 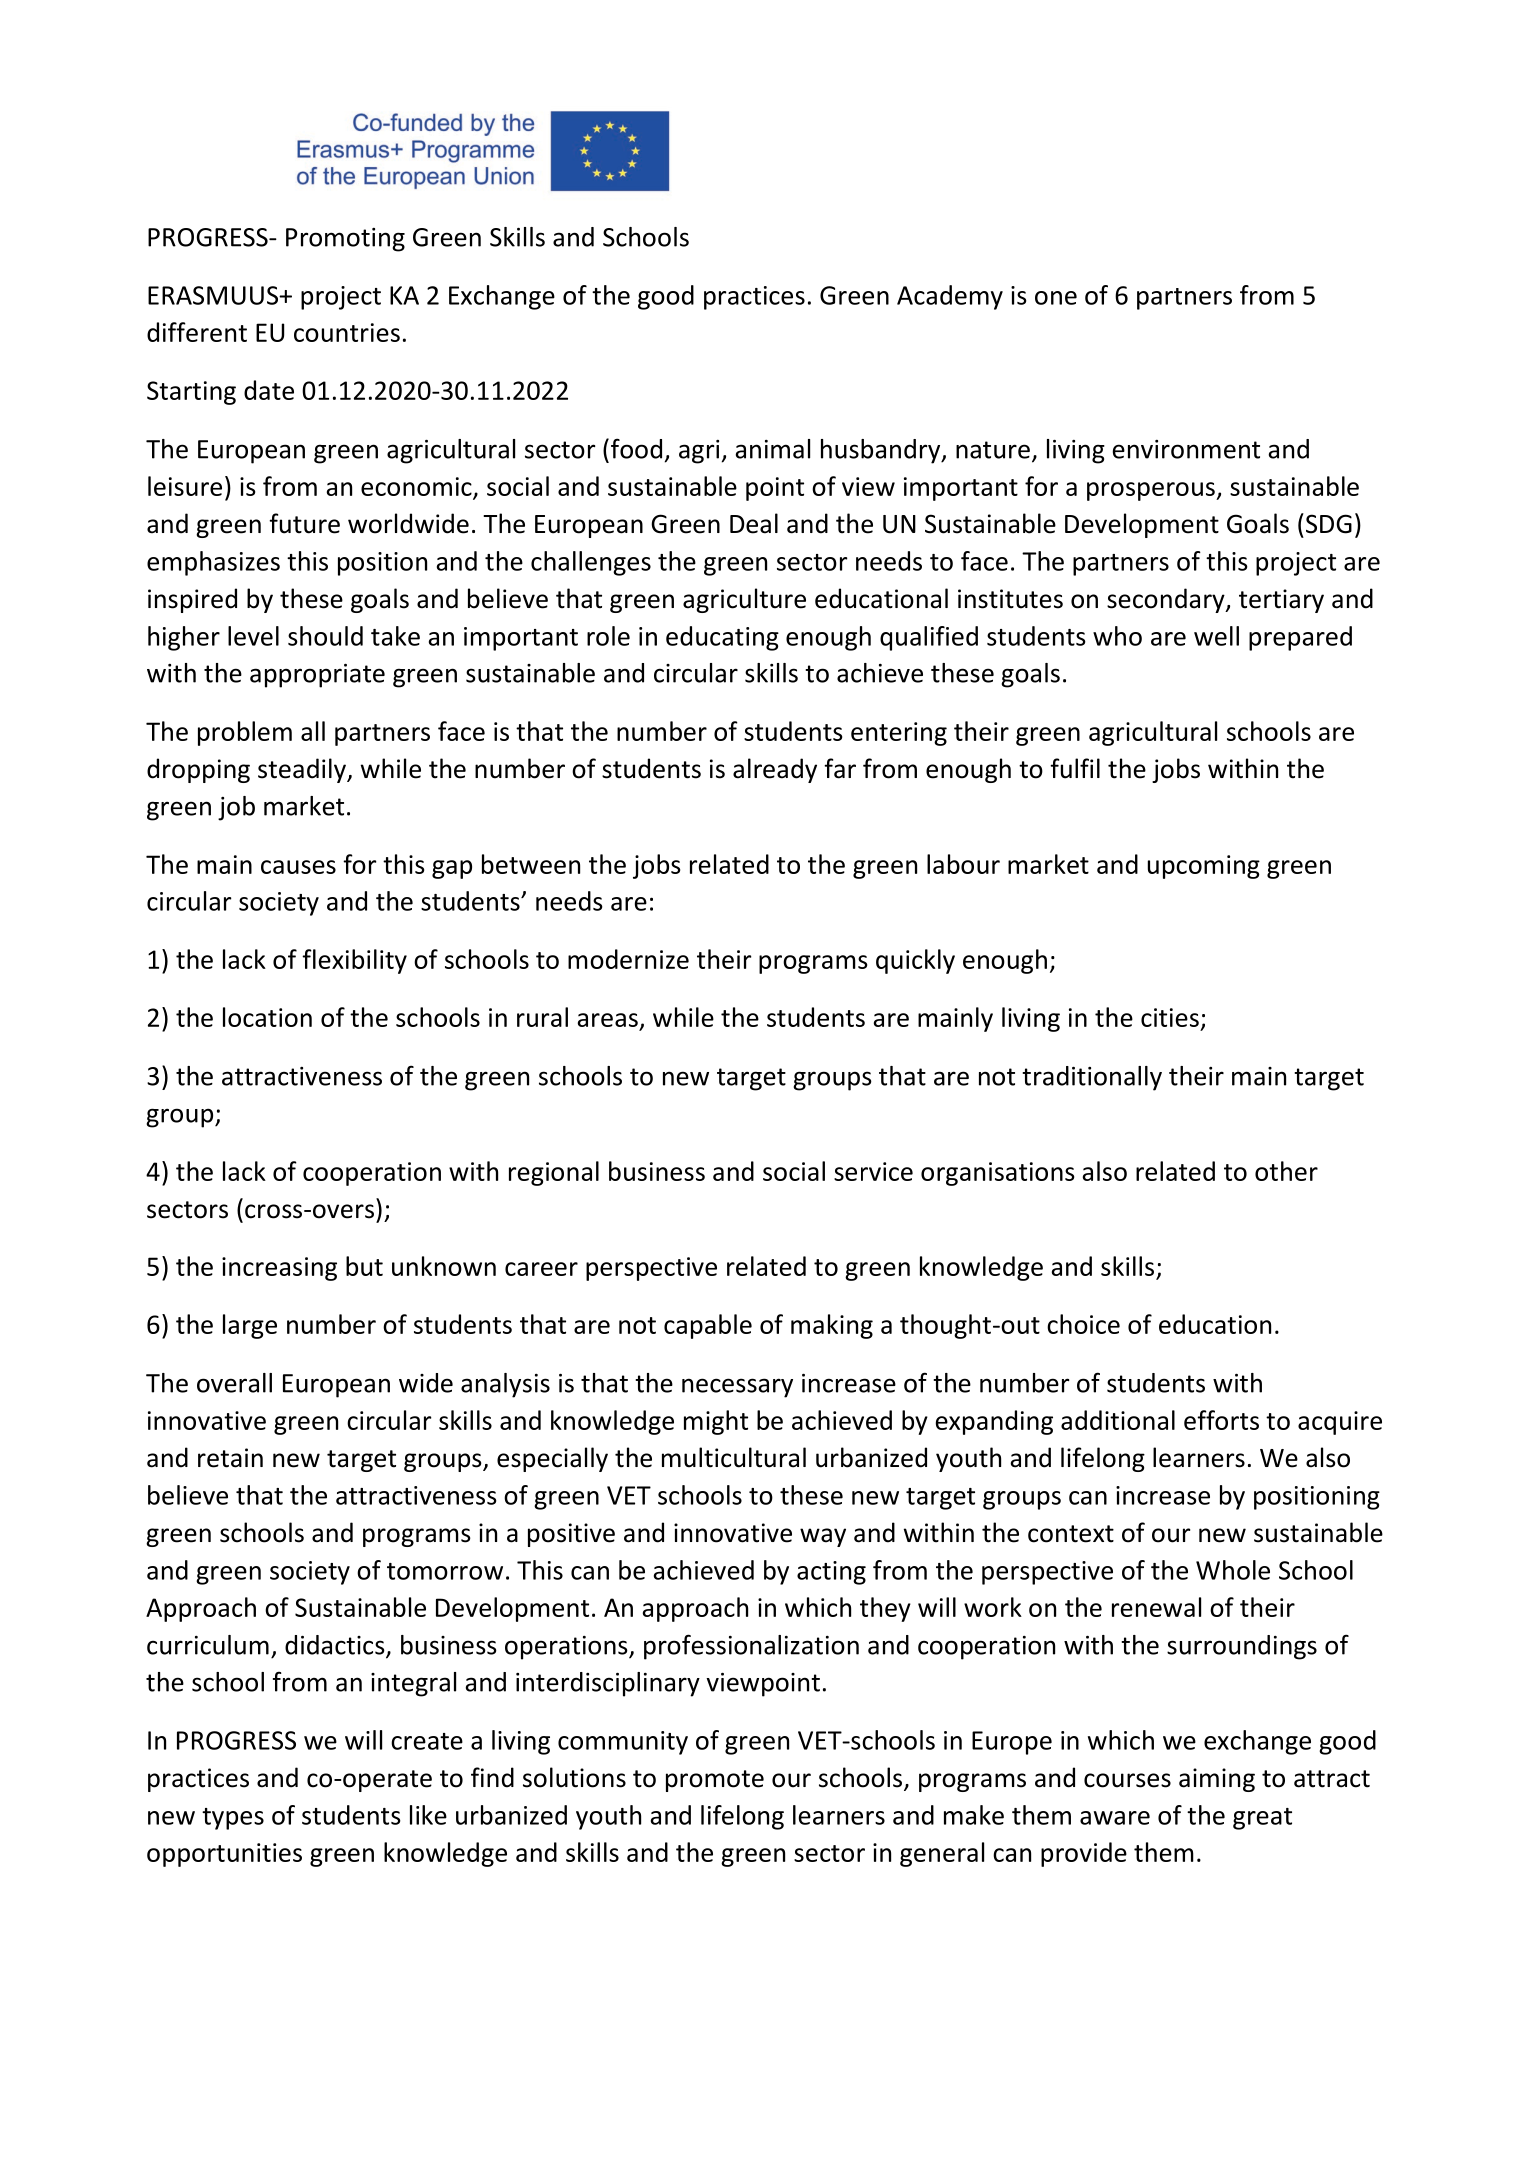 What do you see at coordinates (1286, 1171) in the image?
I see `other` at bounding box center [1286, 1171].
